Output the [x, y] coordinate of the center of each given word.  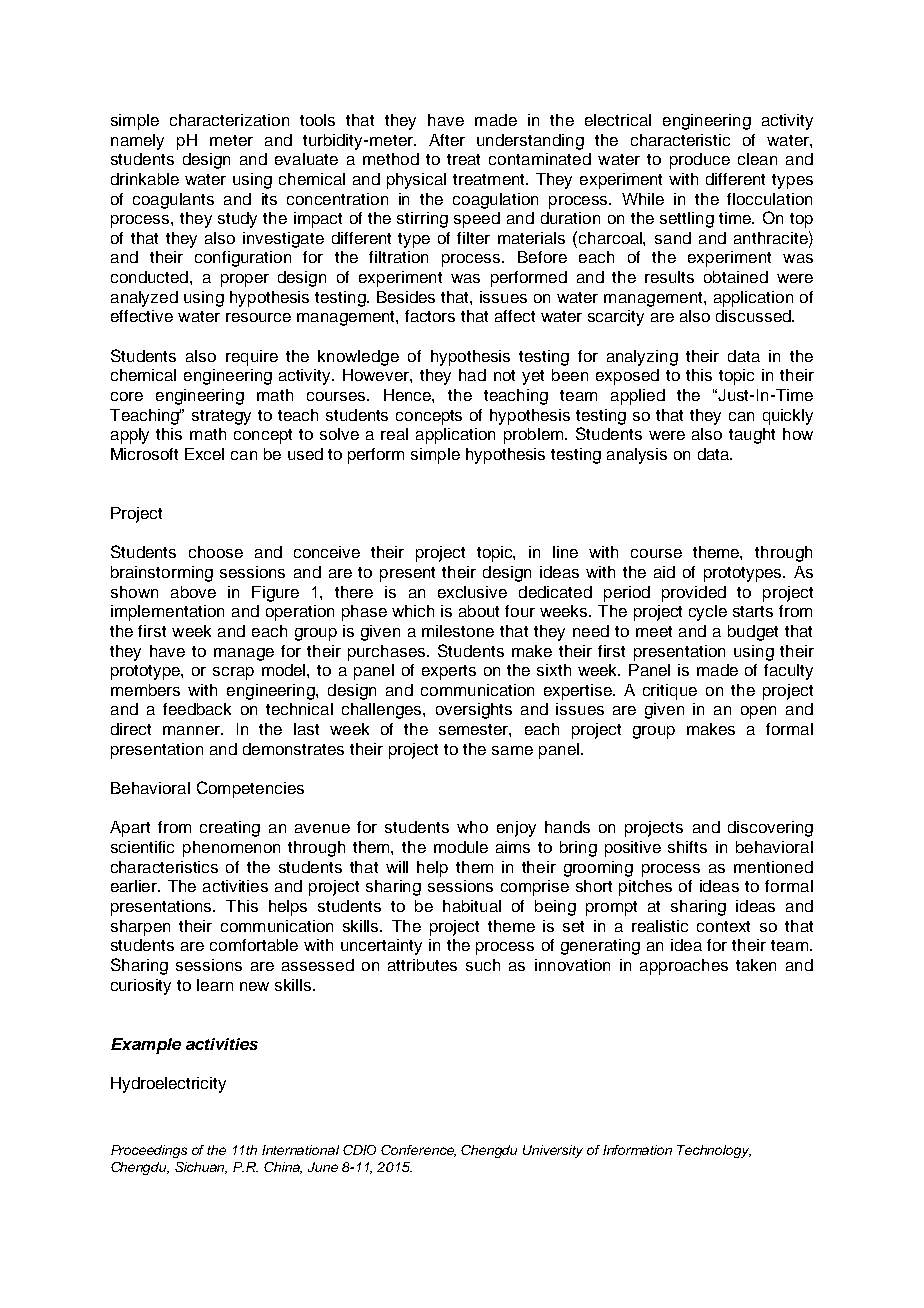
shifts [687, 847]
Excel [204, 454]
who [472, 827]
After [447, 140]
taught [752, 436]
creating [230, 829]
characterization [229, 120]
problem [535, 436]
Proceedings [149, 1151]
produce [700, 161]
